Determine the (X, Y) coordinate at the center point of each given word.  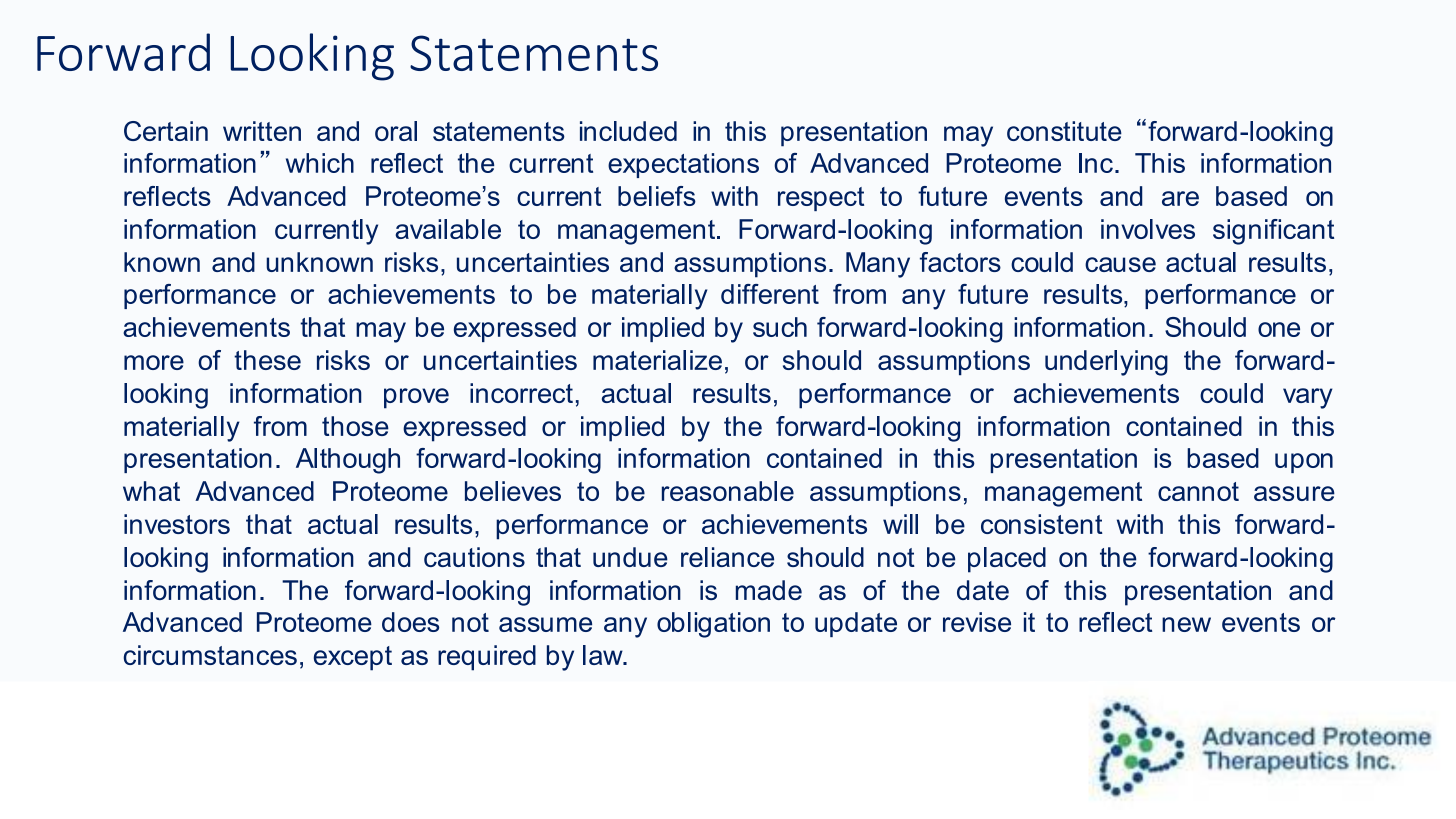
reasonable (728, 491)
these (267, 360)
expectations (683, 165)
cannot (1198, 491)
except (353, 658)
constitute (1064, 131)
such (780, 327)
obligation (713, 625)
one (1279, 329)
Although (348, 461)
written (262, 131)
